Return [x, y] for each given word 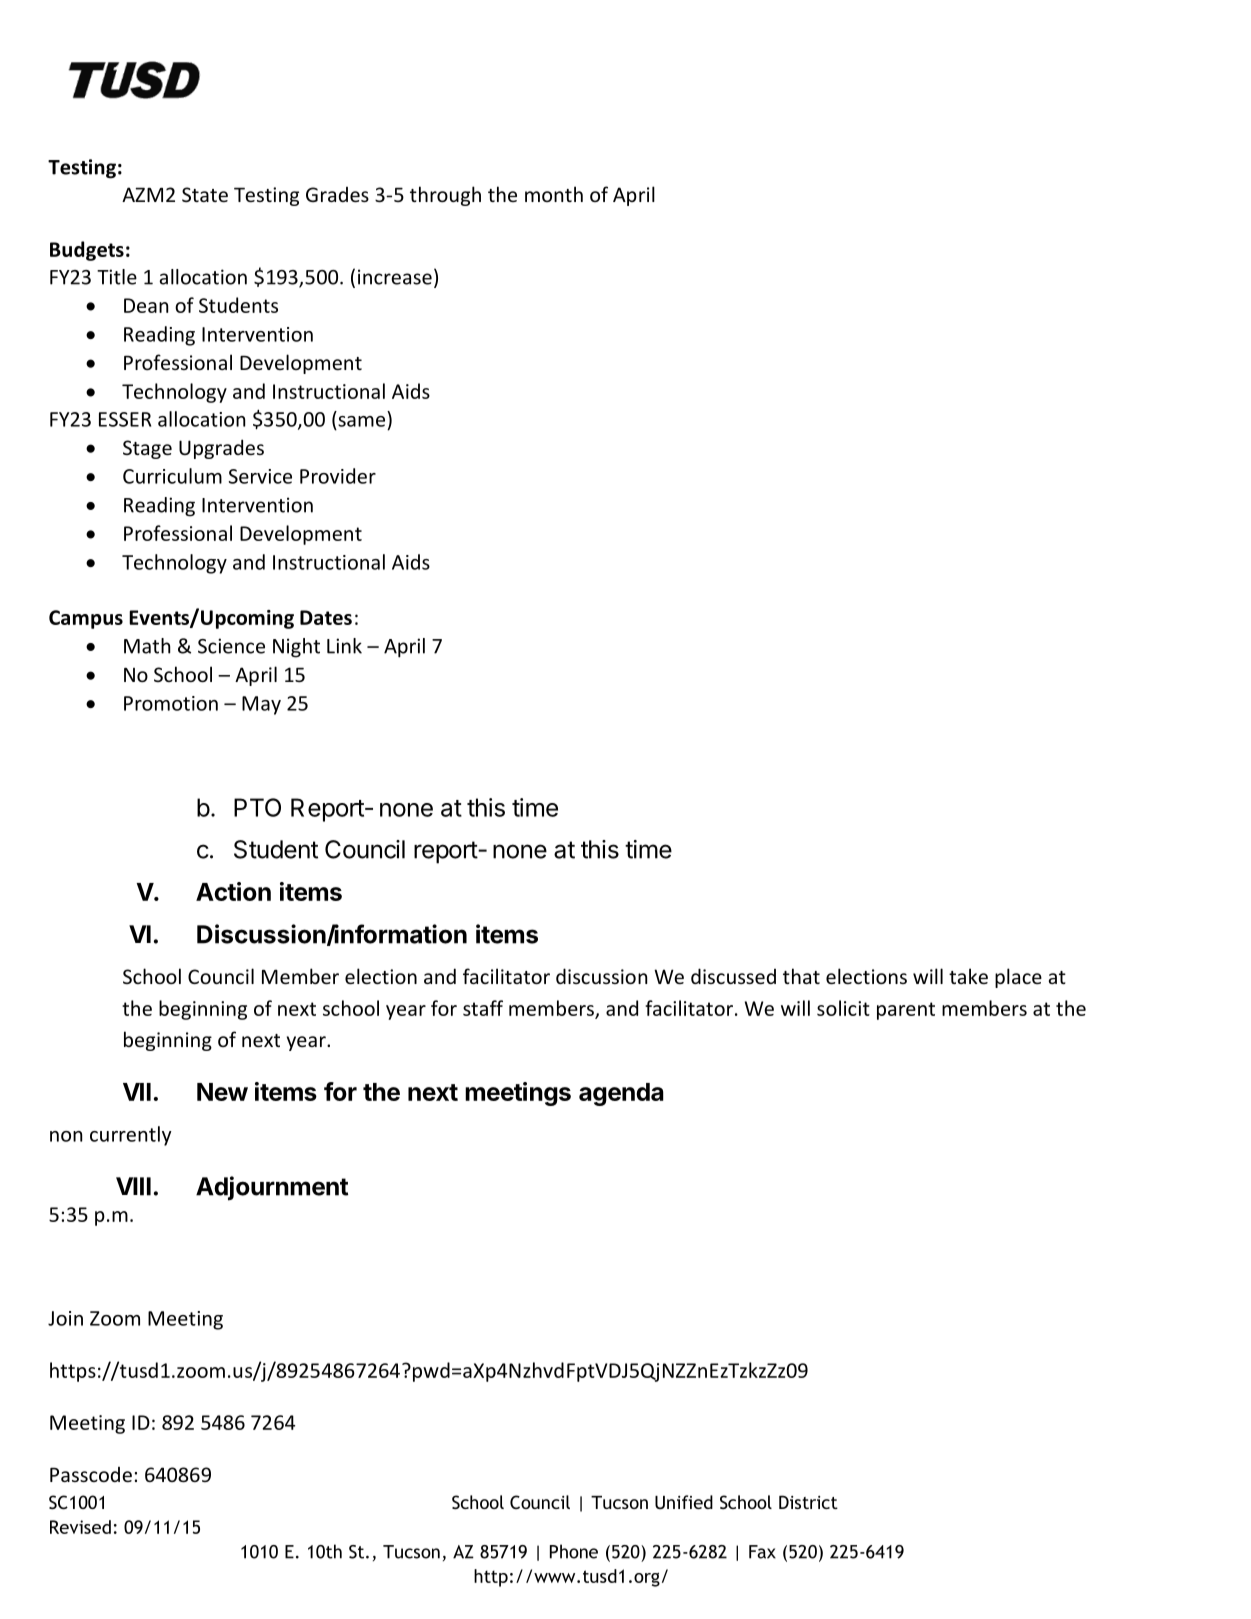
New [222, 1092]
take [968, 976]
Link [344, 646]
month [554, 194]
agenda [621, 1094]
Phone [574, 1551]
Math [147, 646]
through [445, 196]
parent [906, 1011]
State [205, 194]
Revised [80, 1527]
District [808, 1502]
